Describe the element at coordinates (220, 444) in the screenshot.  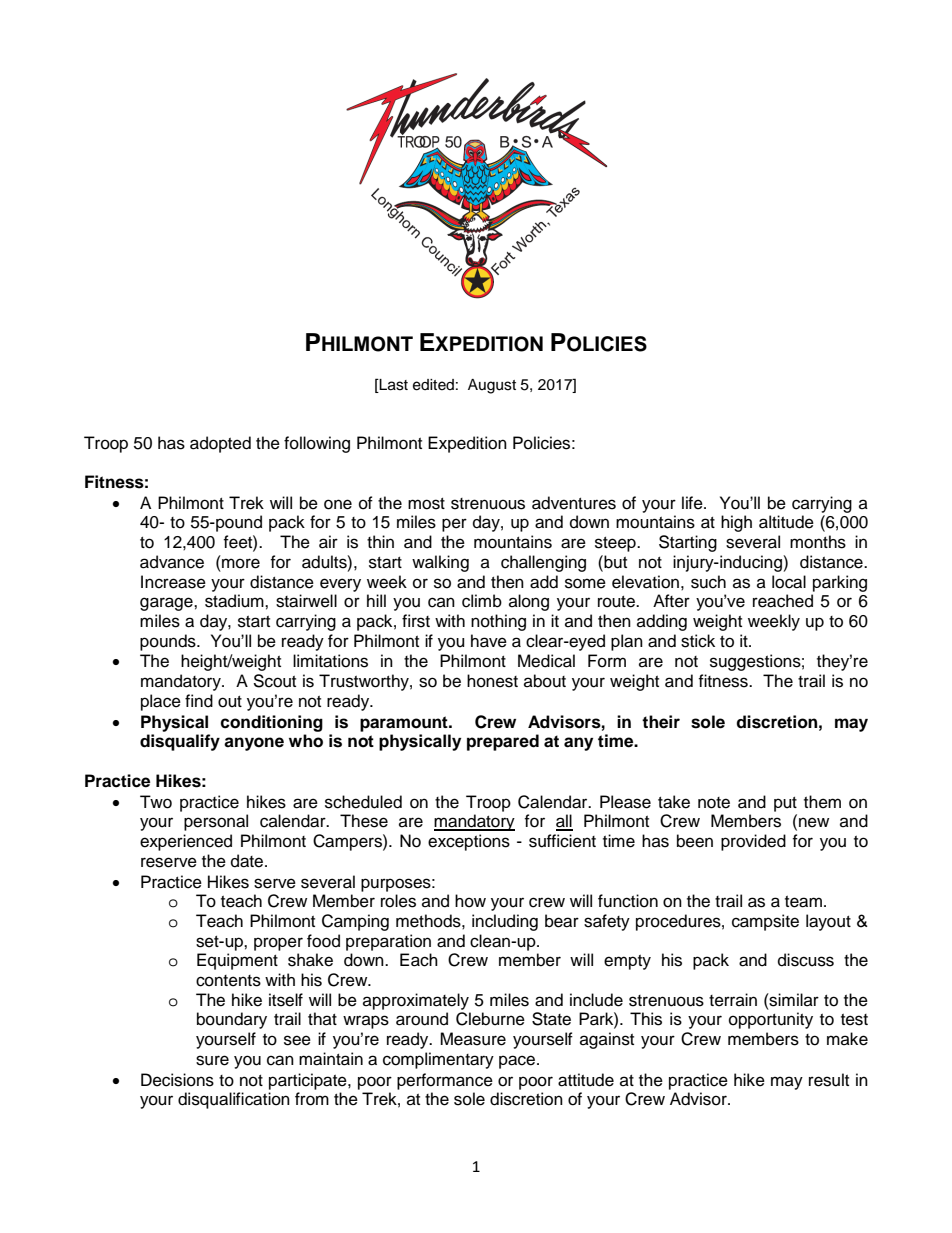
I see `adopted` at that location.
